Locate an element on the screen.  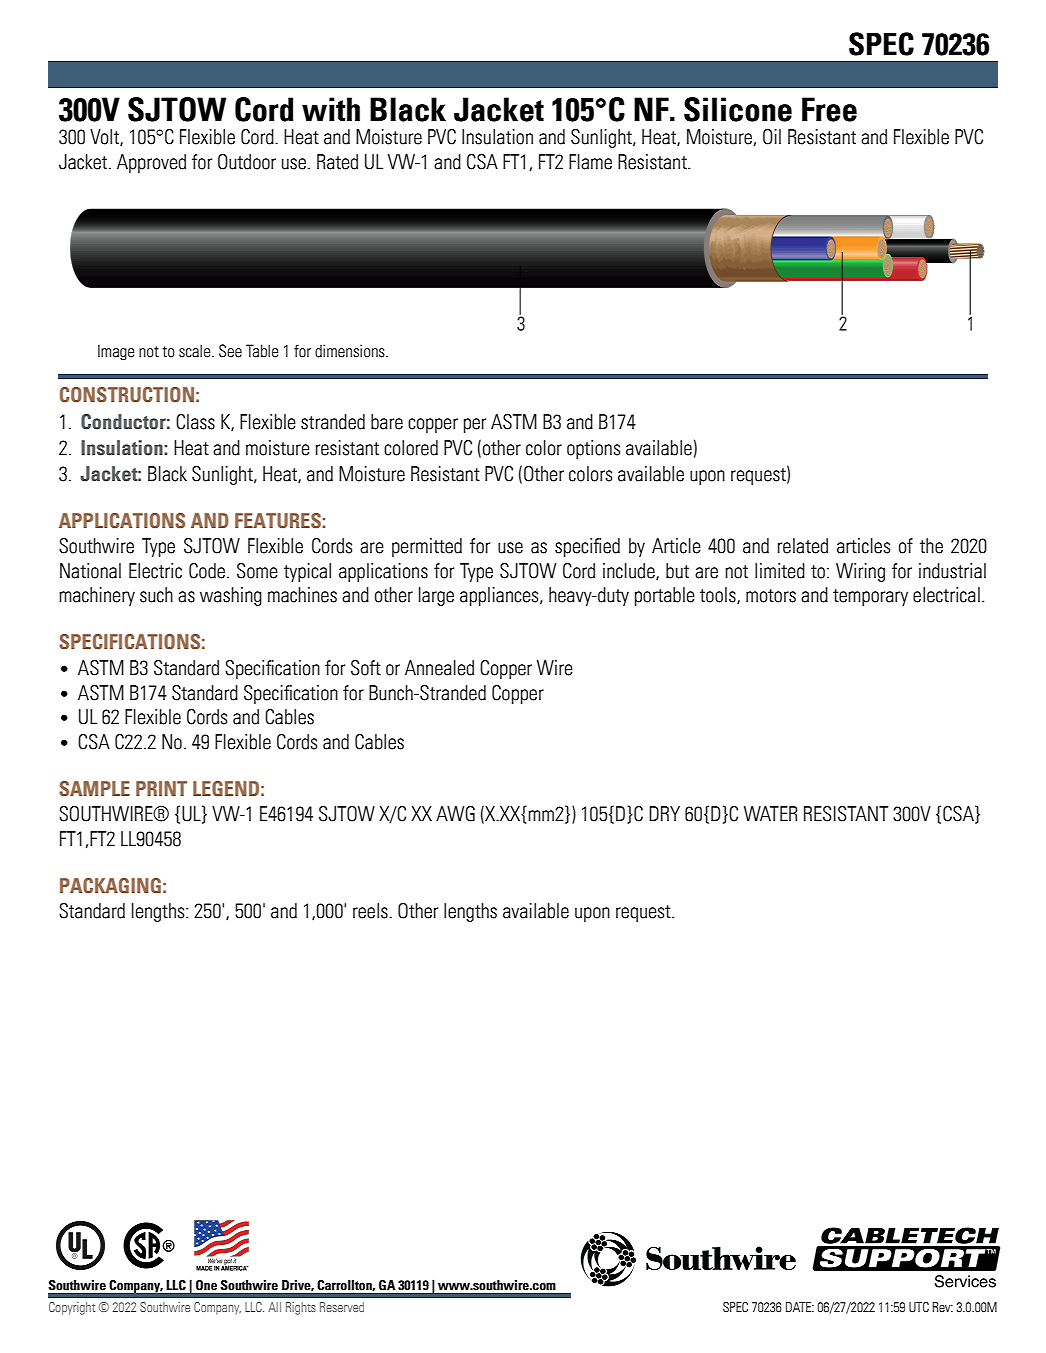
PRINT is located at coordinates (161, 788).
